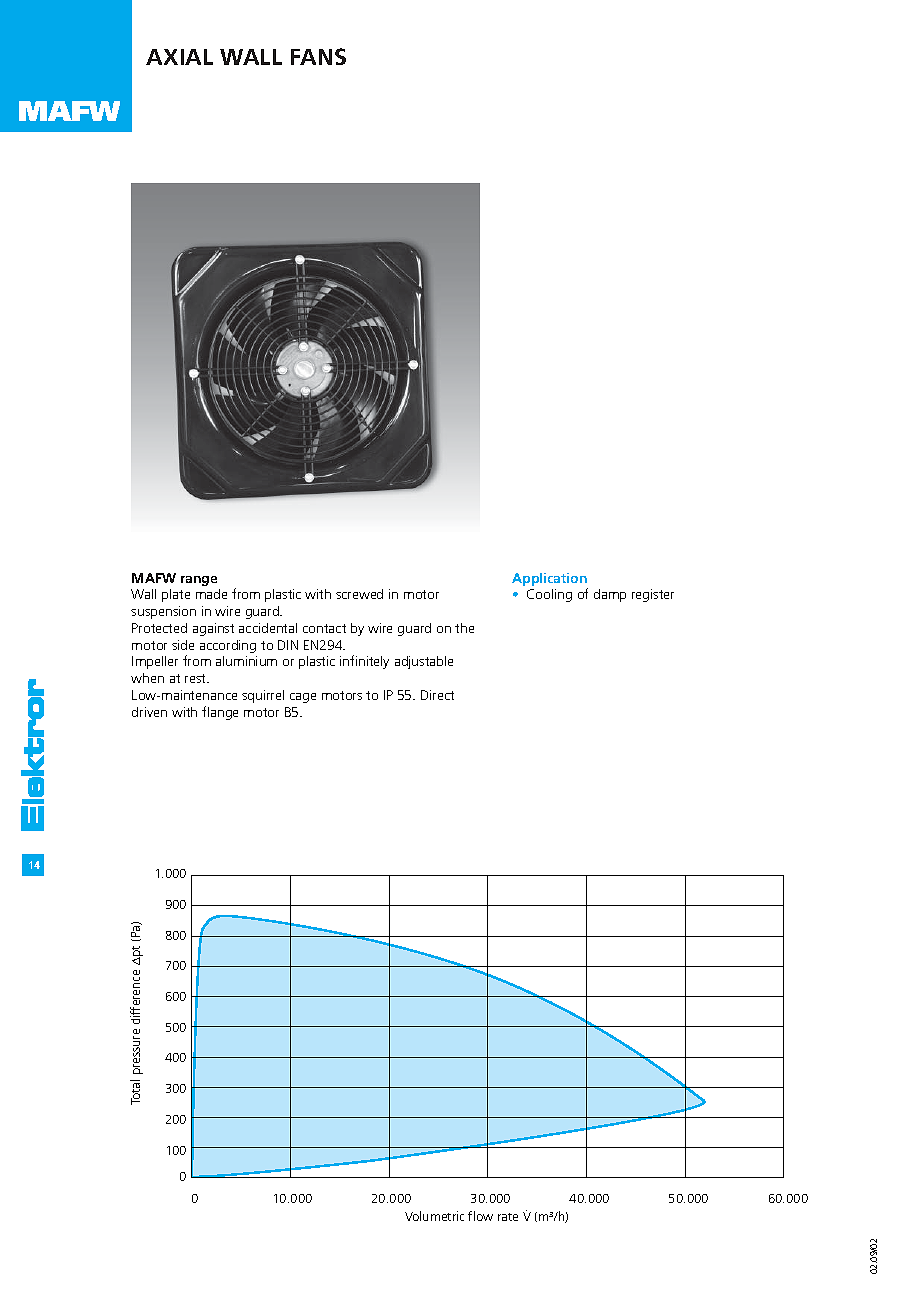  Describe the element at coordinates (437, 695) in the screenshot. I see `Direct` at that location.
